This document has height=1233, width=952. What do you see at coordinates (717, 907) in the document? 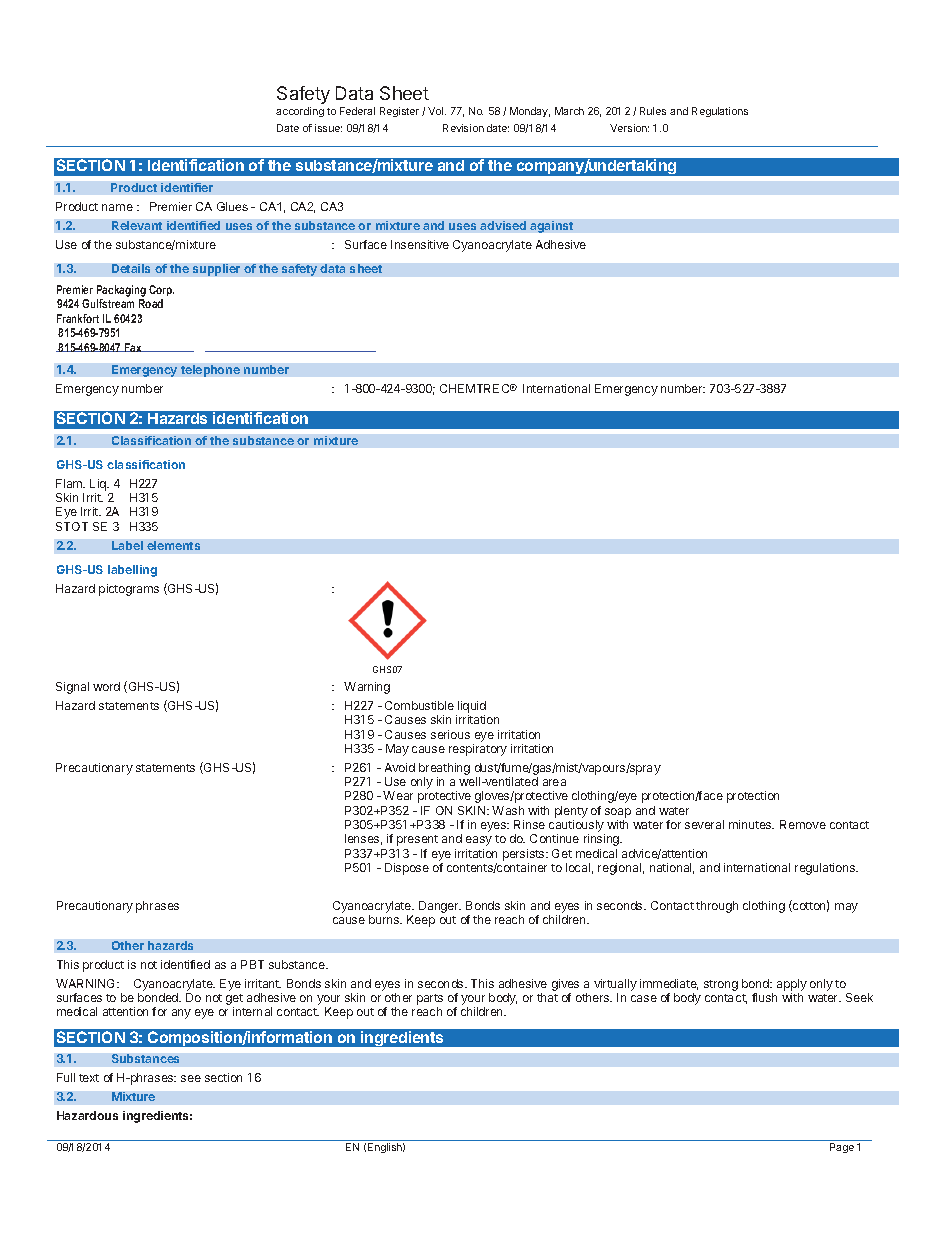
I see `through` at bounding box center [717, 907].
